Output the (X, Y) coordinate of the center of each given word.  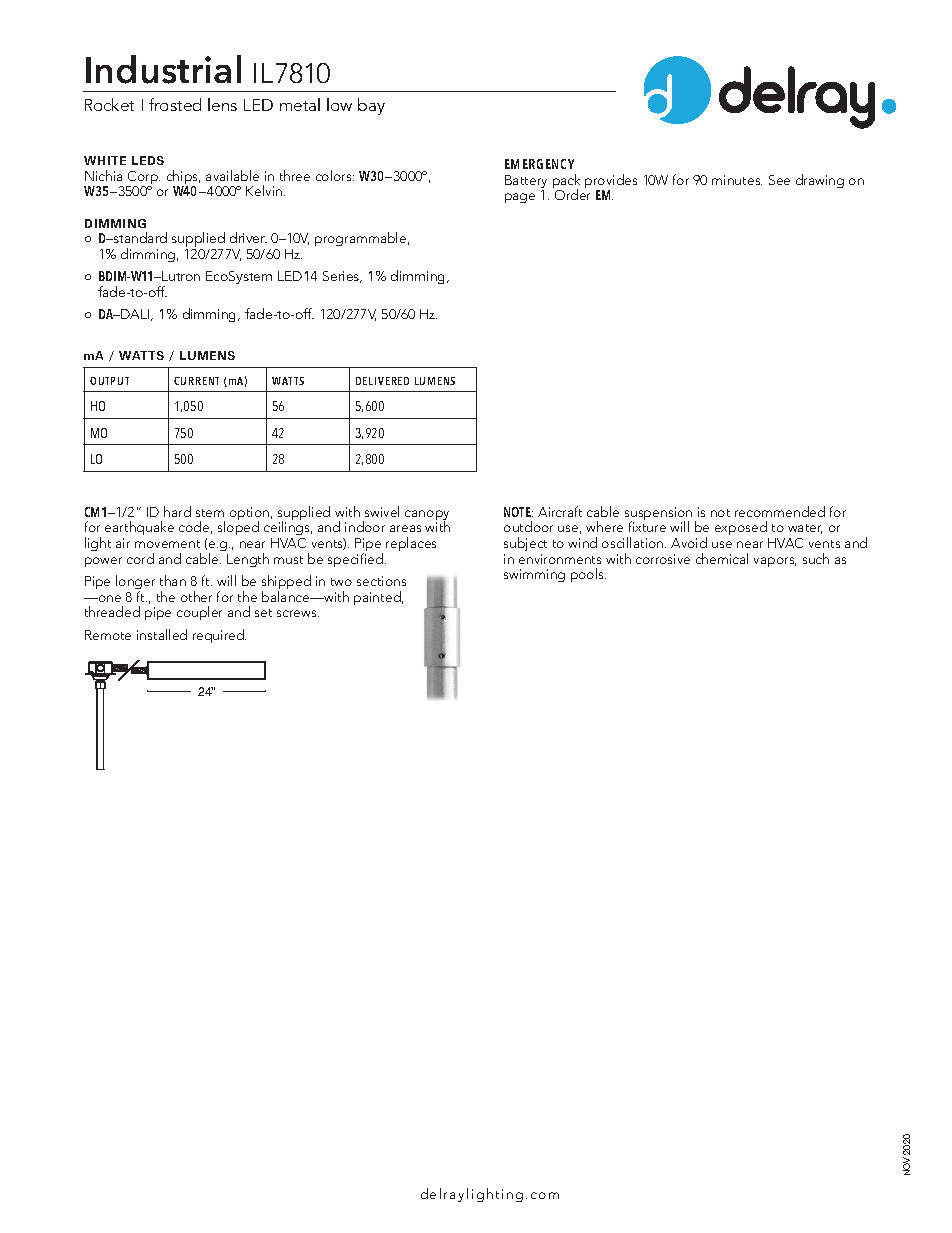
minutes (737, 180)
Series (342, 277)
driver (248, 237)
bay (371, 106)
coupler (199, 613)
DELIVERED (382, 381)
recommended (780, 511)
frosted (175, 104)
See (779, 180)
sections (381, 581)
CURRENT (196, 381)
